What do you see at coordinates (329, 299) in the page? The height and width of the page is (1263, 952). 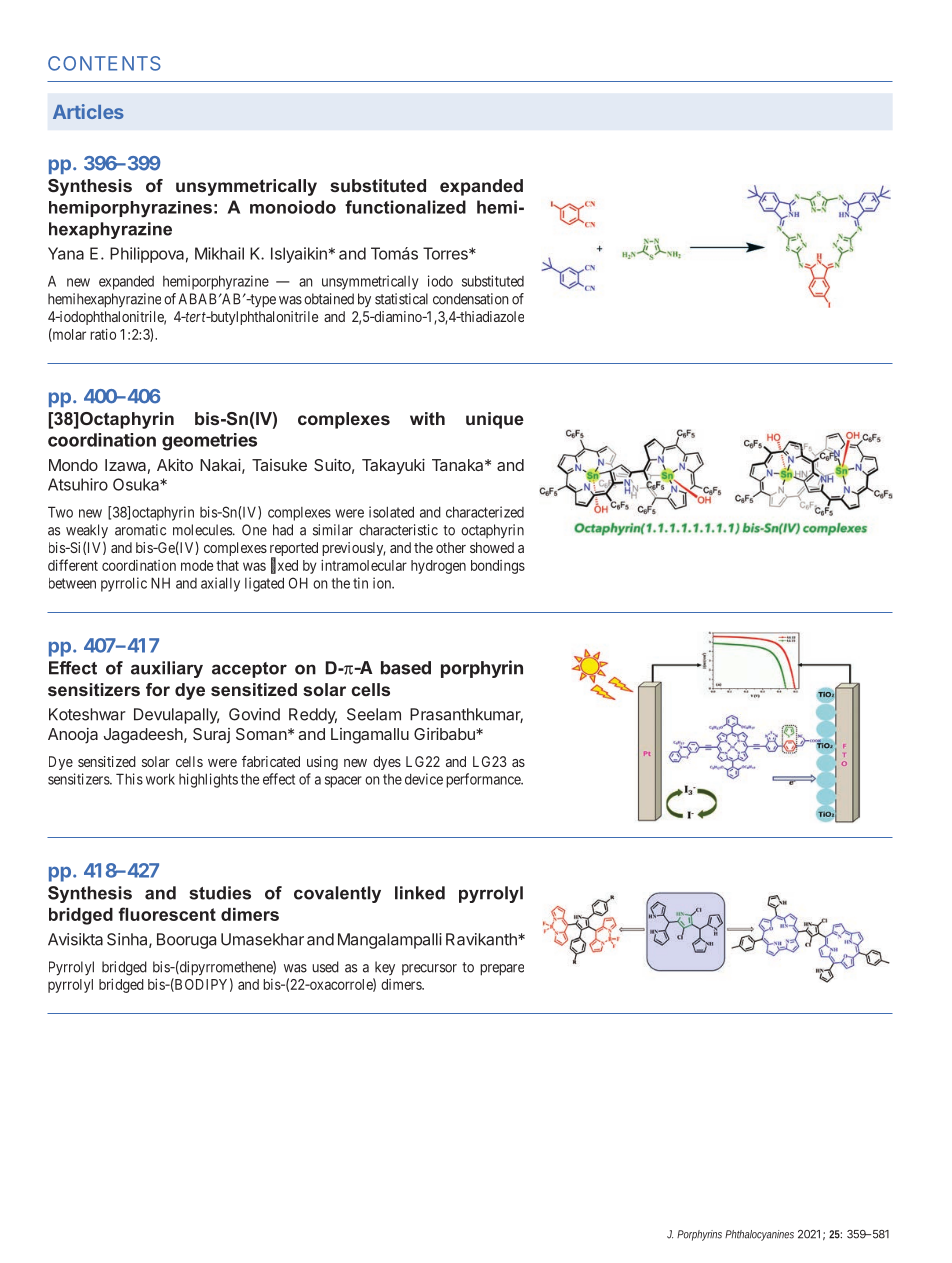 I see `obtained` at bounding box center [329, 299].
